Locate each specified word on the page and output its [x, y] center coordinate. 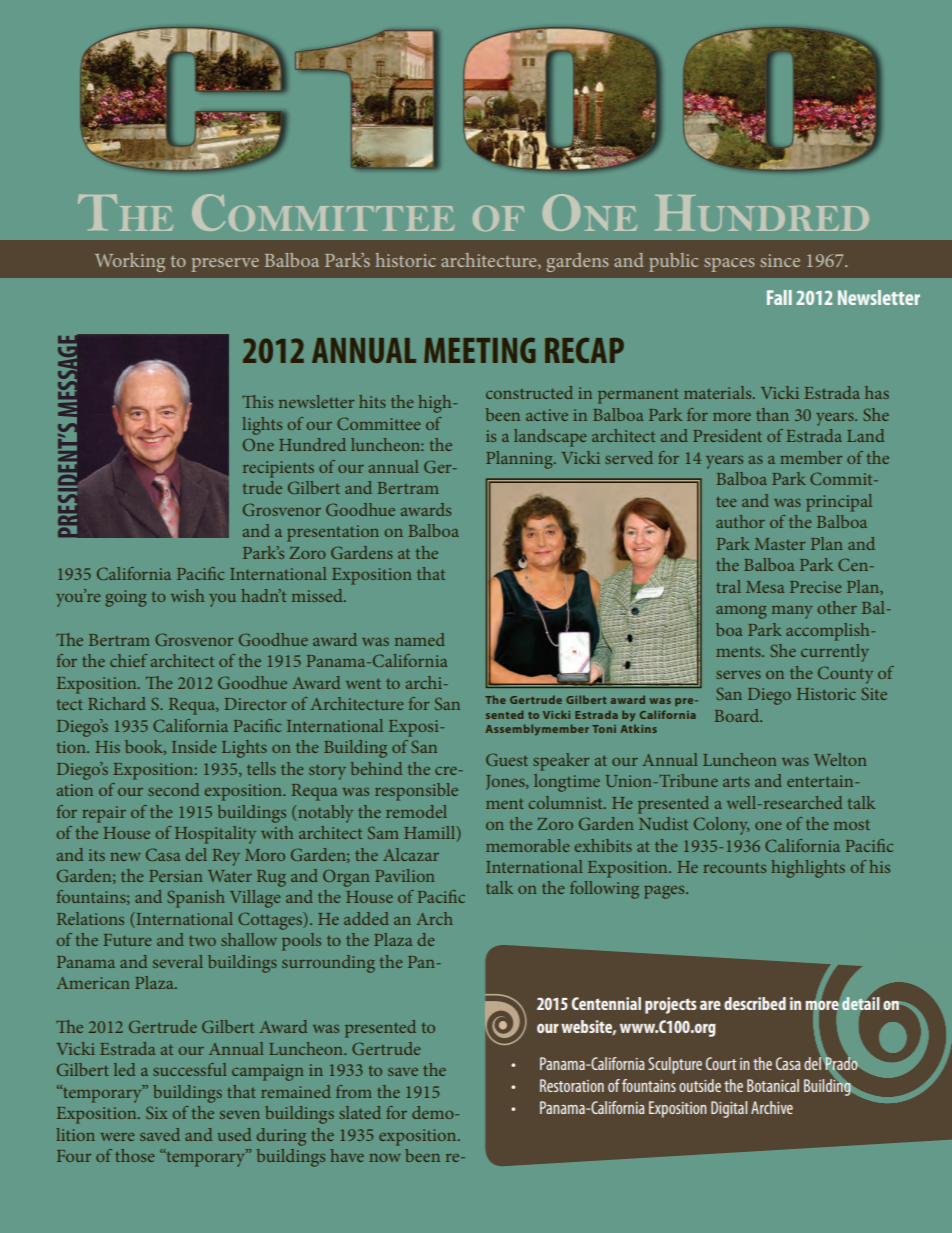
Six [157, 1113]
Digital [729, 1109]
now [385, 1158]
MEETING [479, 350]
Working [130, 262]
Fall [779, 297]
